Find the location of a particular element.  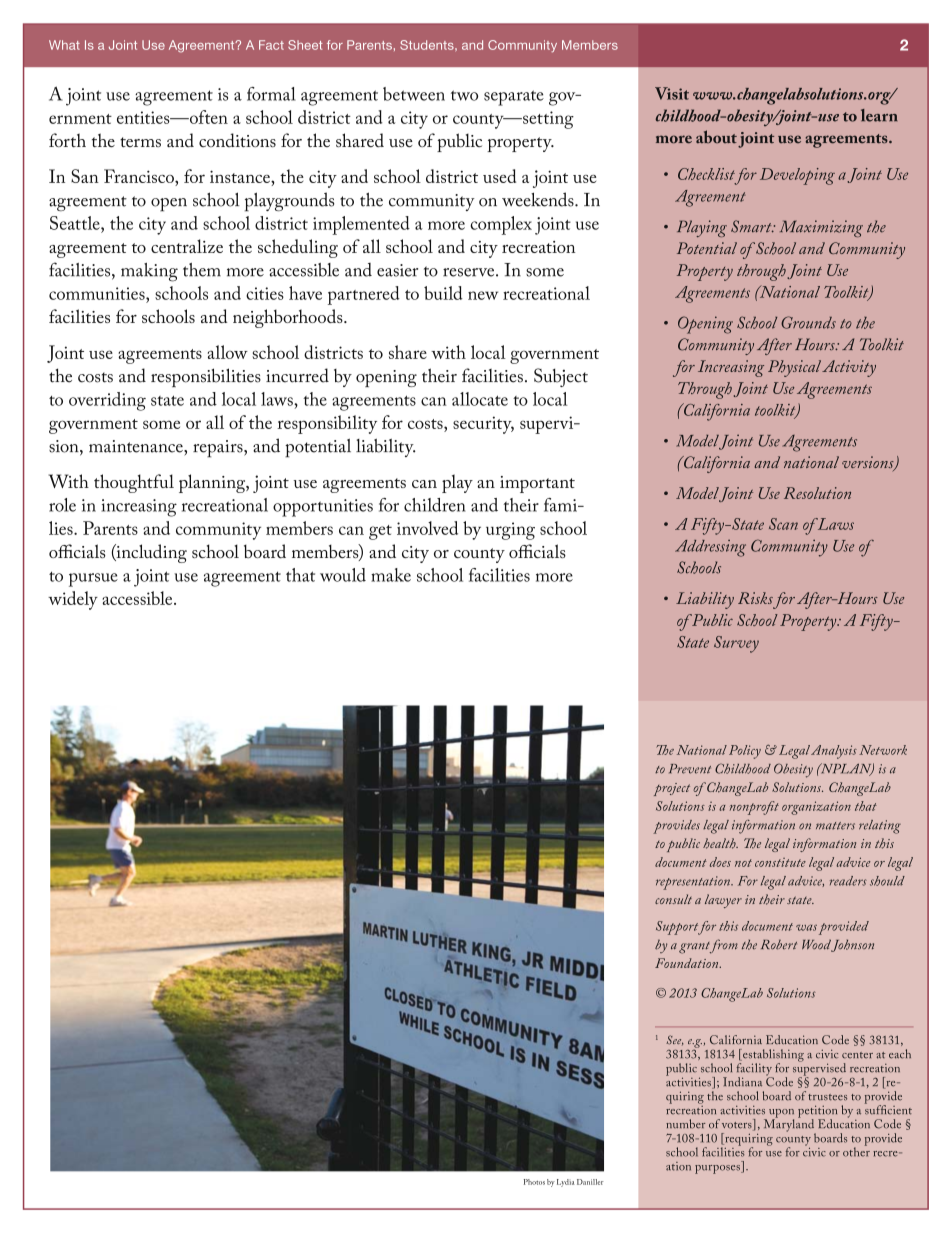

separate is located at coordinates (514, 98).
